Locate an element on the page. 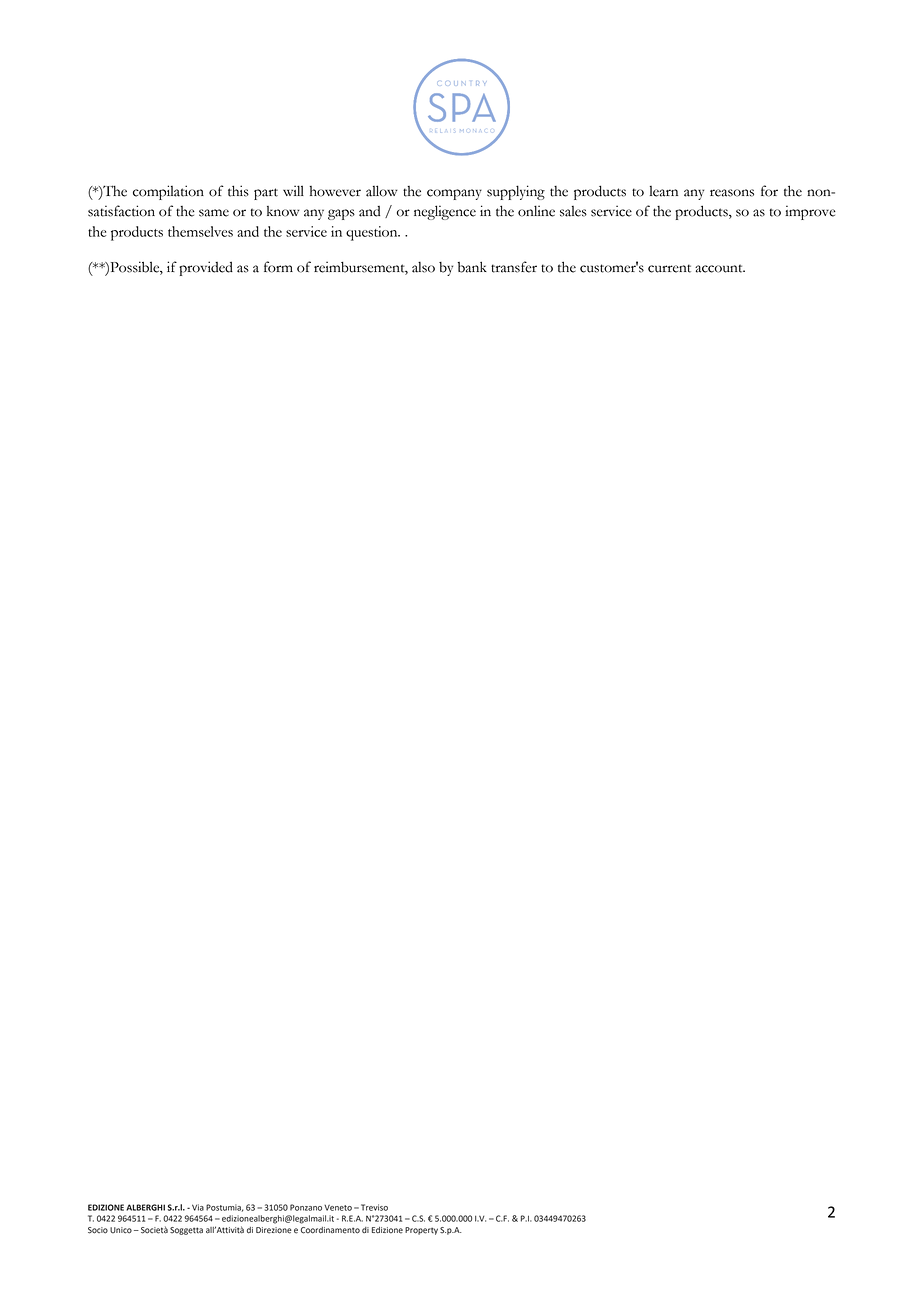  bank is located at coordinates (472, 267).
